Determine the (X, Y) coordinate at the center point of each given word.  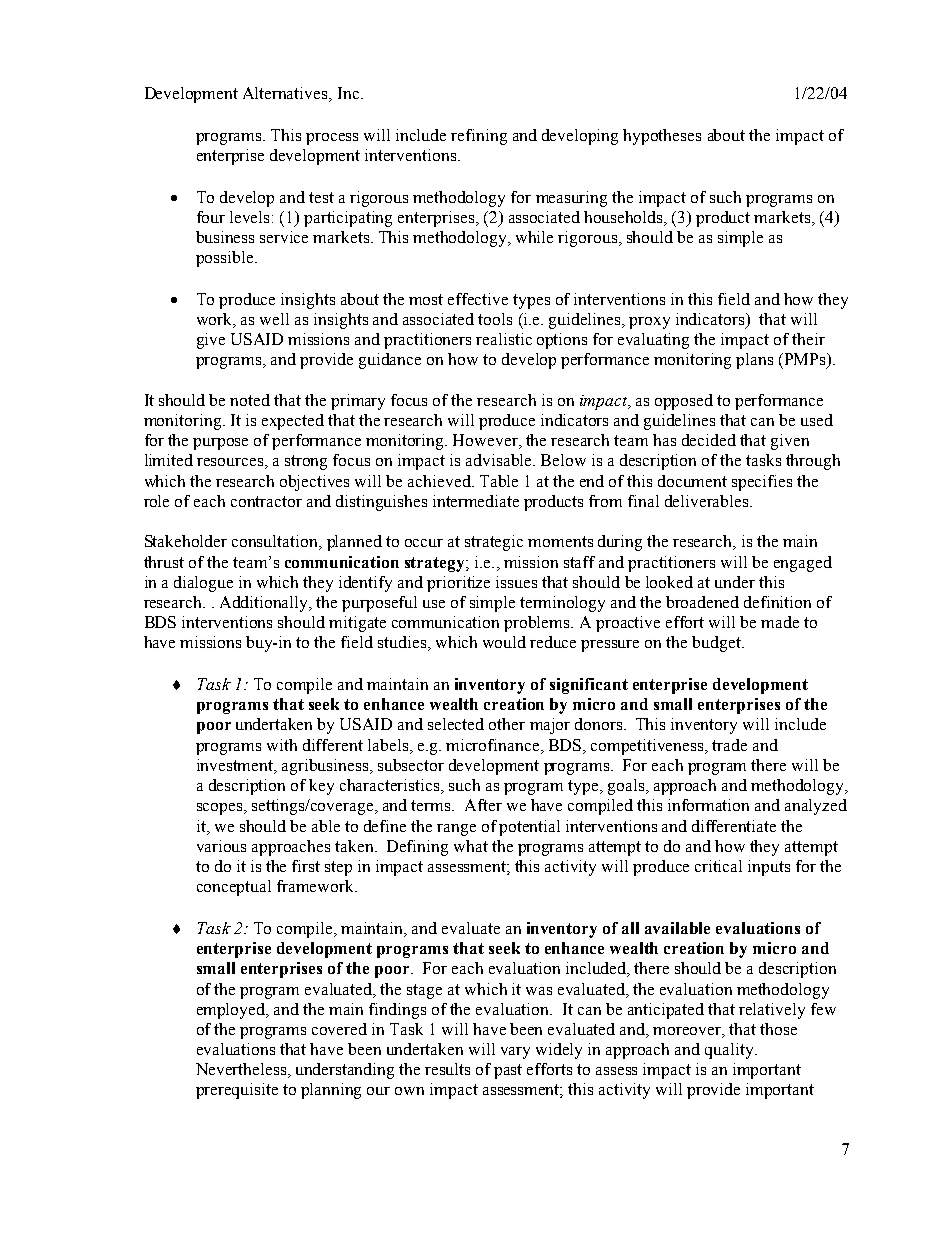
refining (479, 137)
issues (516, 582)
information (708, 805)
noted (250, 400)
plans (754, 361)
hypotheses (662, 137)
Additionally (265, 604)
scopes (221, 809)
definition (777, 602)
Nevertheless (242, 1070)
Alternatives (286, 94)
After (483, 805)
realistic (504, 339)
